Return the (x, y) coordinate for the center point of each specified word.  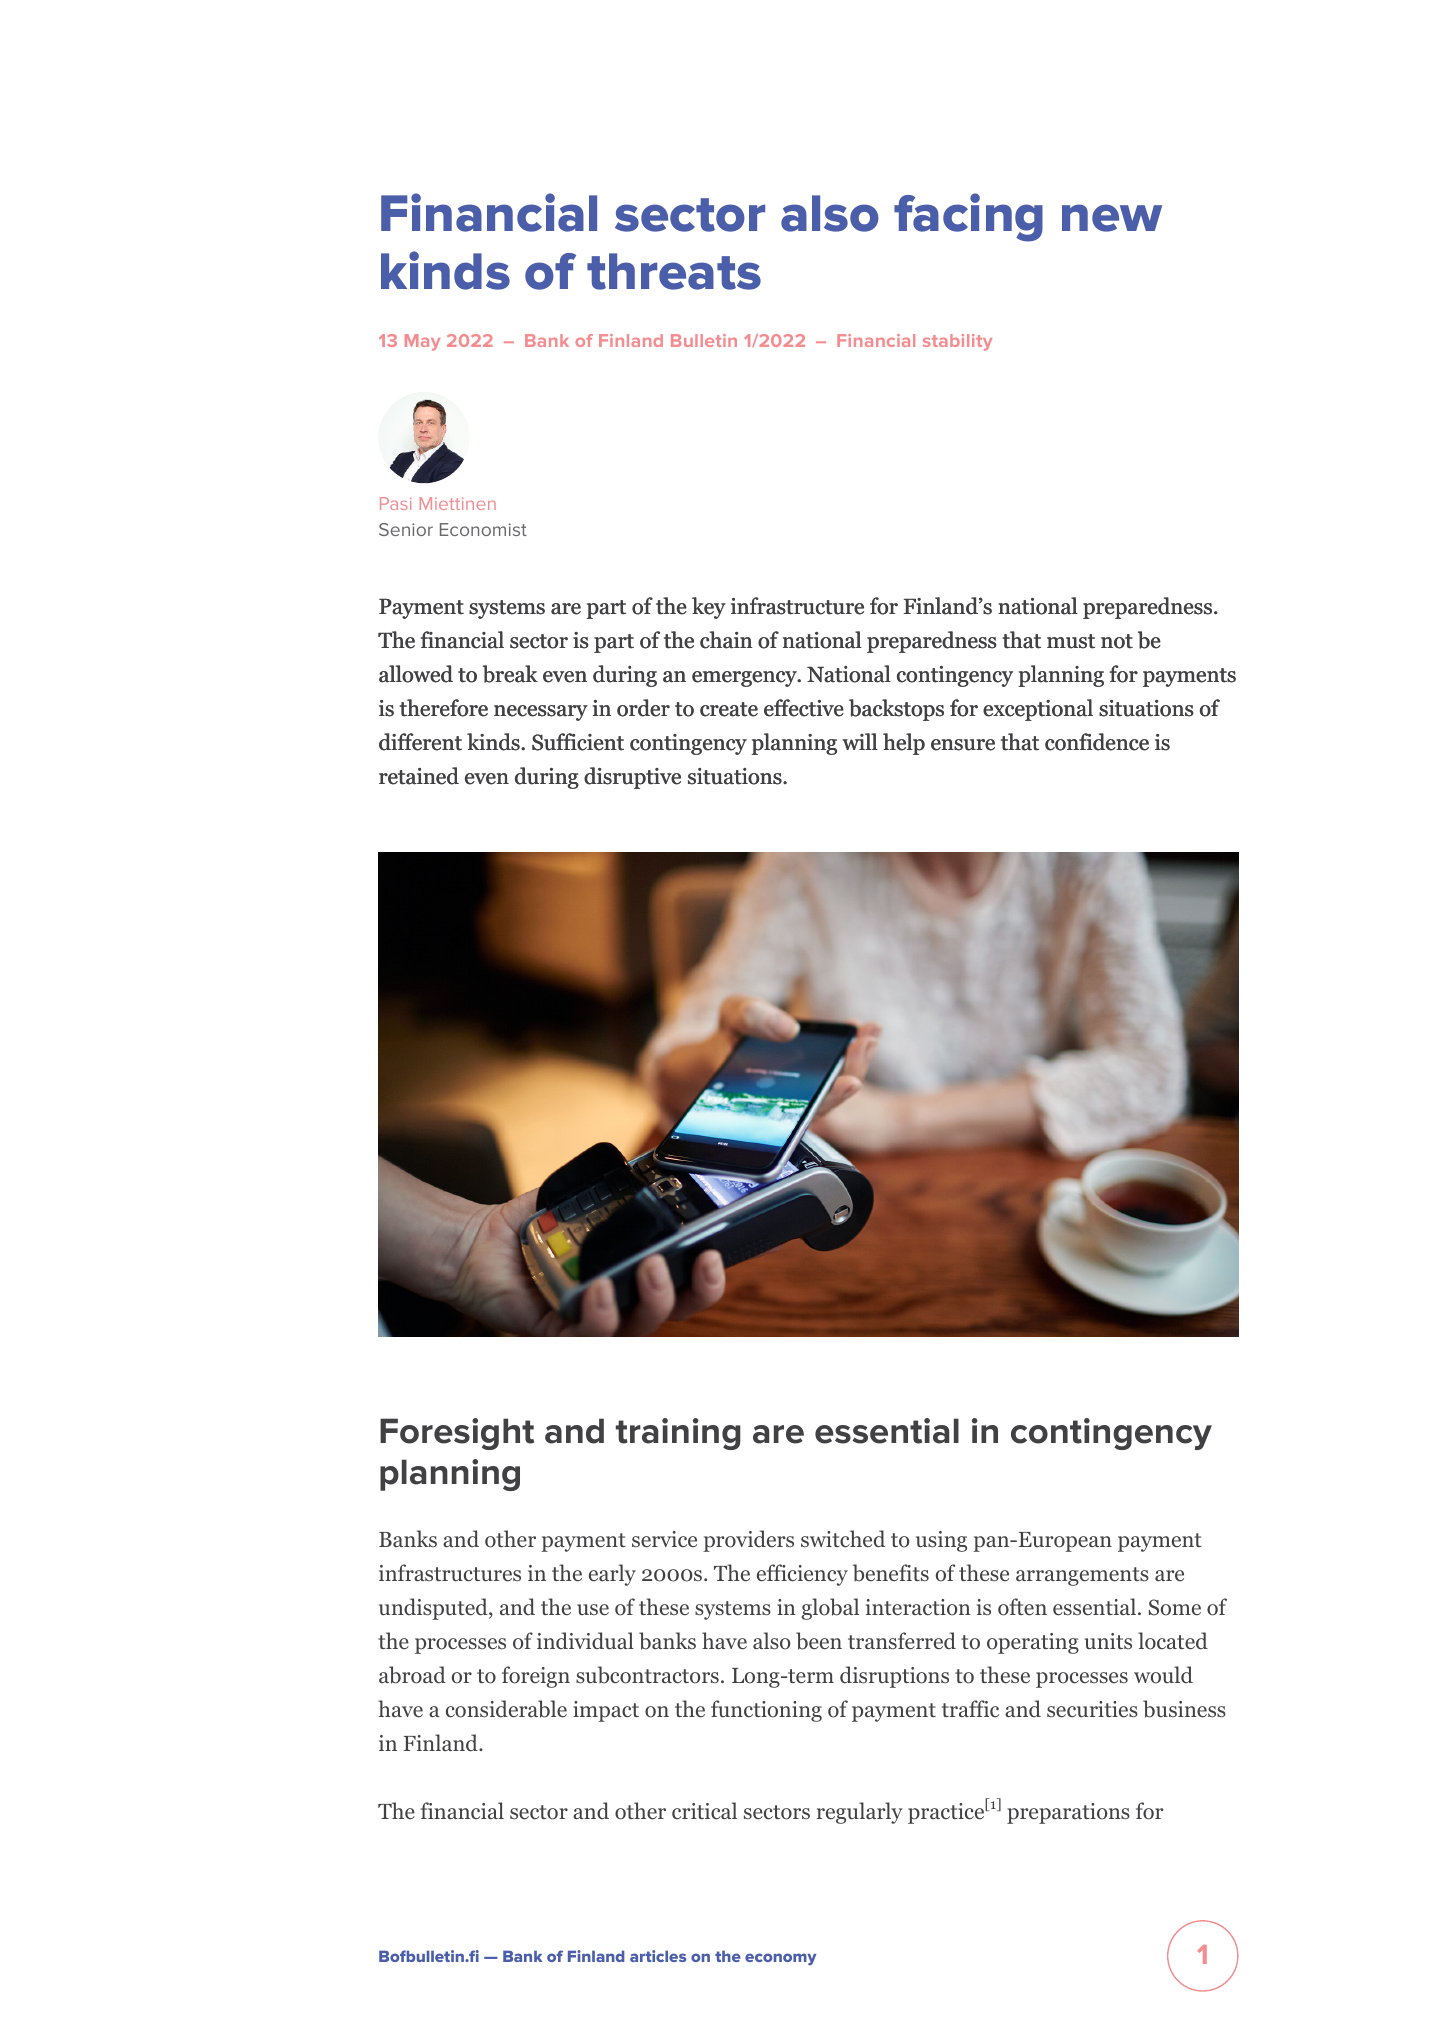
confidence (1097, 742)
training (678, 1434)
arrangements (1082, 1576)
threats (674, 271)
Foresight (457, 1434)
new (1112, 218)
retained (419, 776)
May (422, 342)
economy (780, 1959)
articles (658, 1956)
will (860, 741)
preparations (1068, 1813)
